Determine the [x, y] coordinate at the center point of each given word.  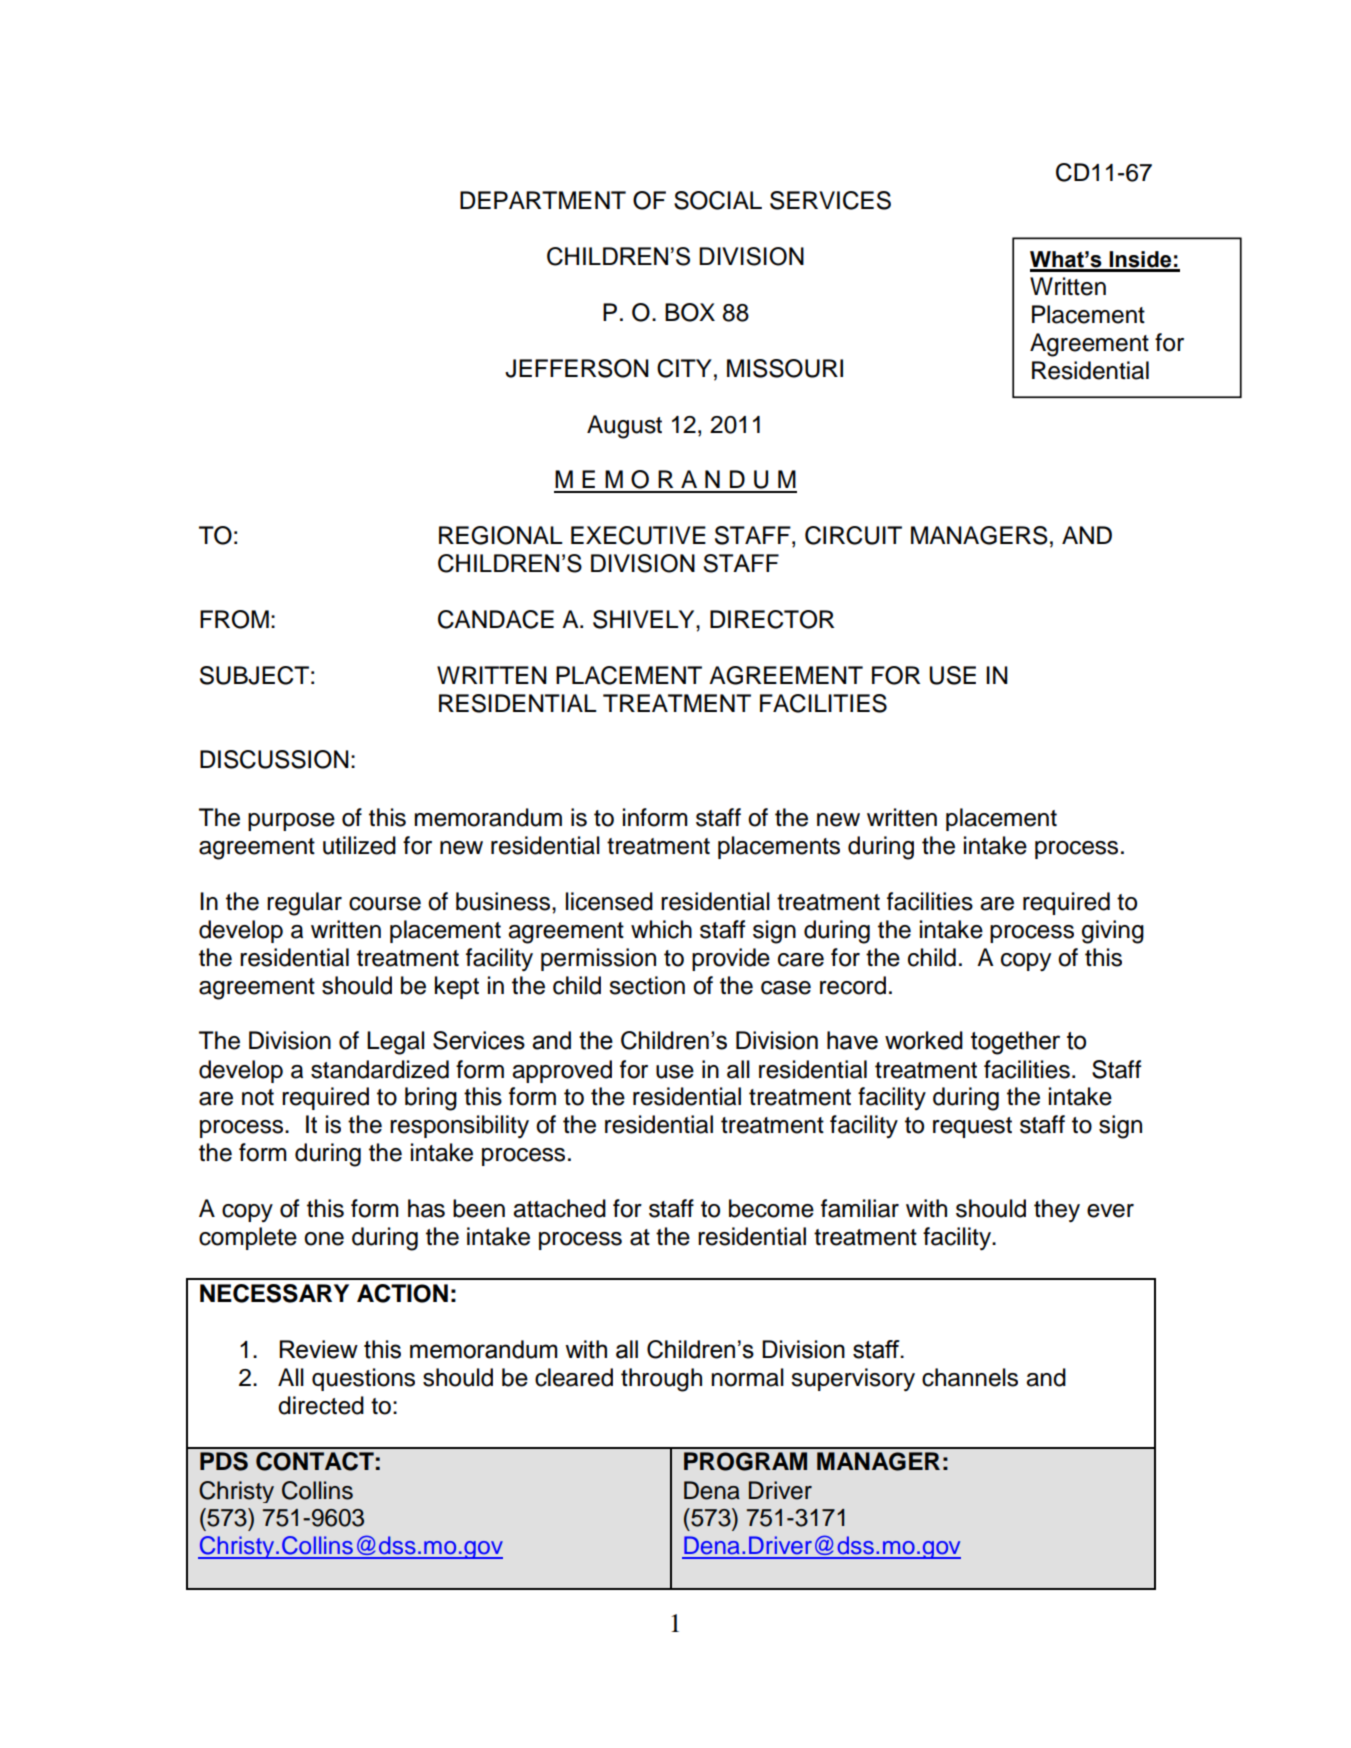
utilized [359, 845]
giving [1113, 932]
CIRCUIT [853, 535]
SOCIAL [718, 200]
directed [321, 1405]
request [972, 1127]
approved [562, 1071]
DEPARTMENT [543, 200]
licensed [609, 901]
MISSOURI [785, 368]
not [258, 1097]
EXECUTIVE [638, 535]
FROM [234, 619]
